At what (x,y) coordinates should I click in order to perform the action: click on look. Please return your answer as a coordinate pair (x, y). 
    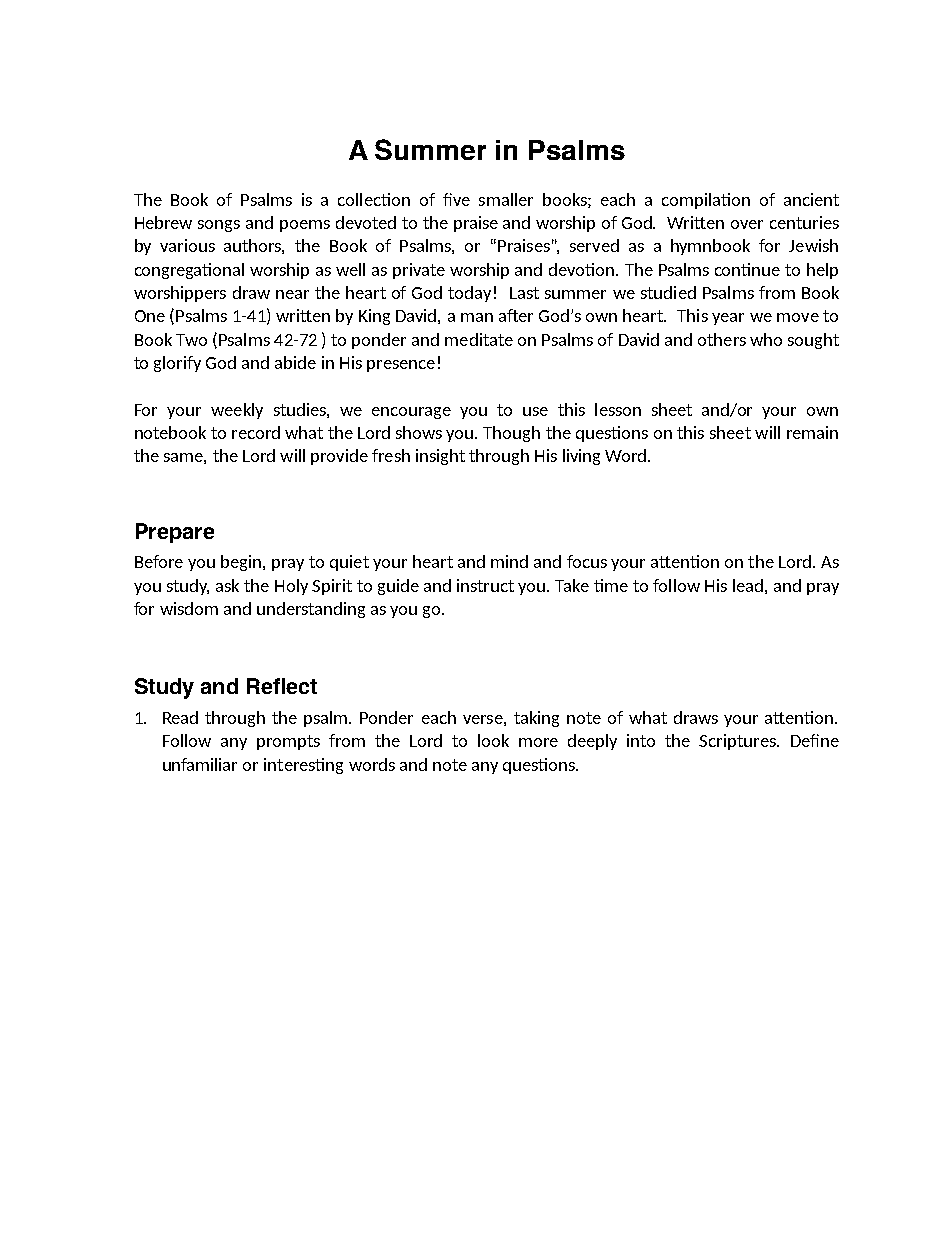
    Looking at the image, I should click on (493, 740).
